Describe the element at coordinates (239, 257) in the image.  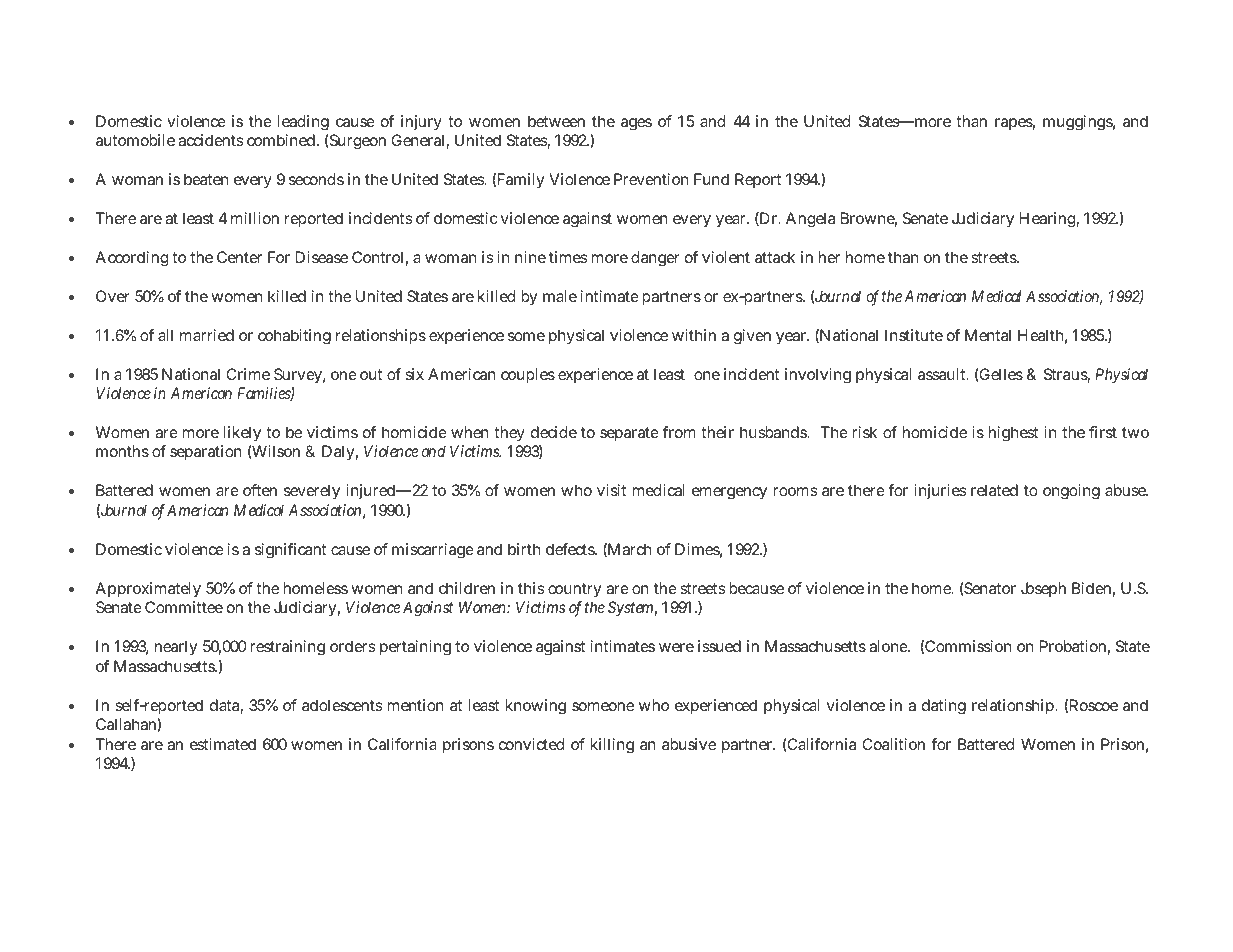
I see `Center` at that location.
